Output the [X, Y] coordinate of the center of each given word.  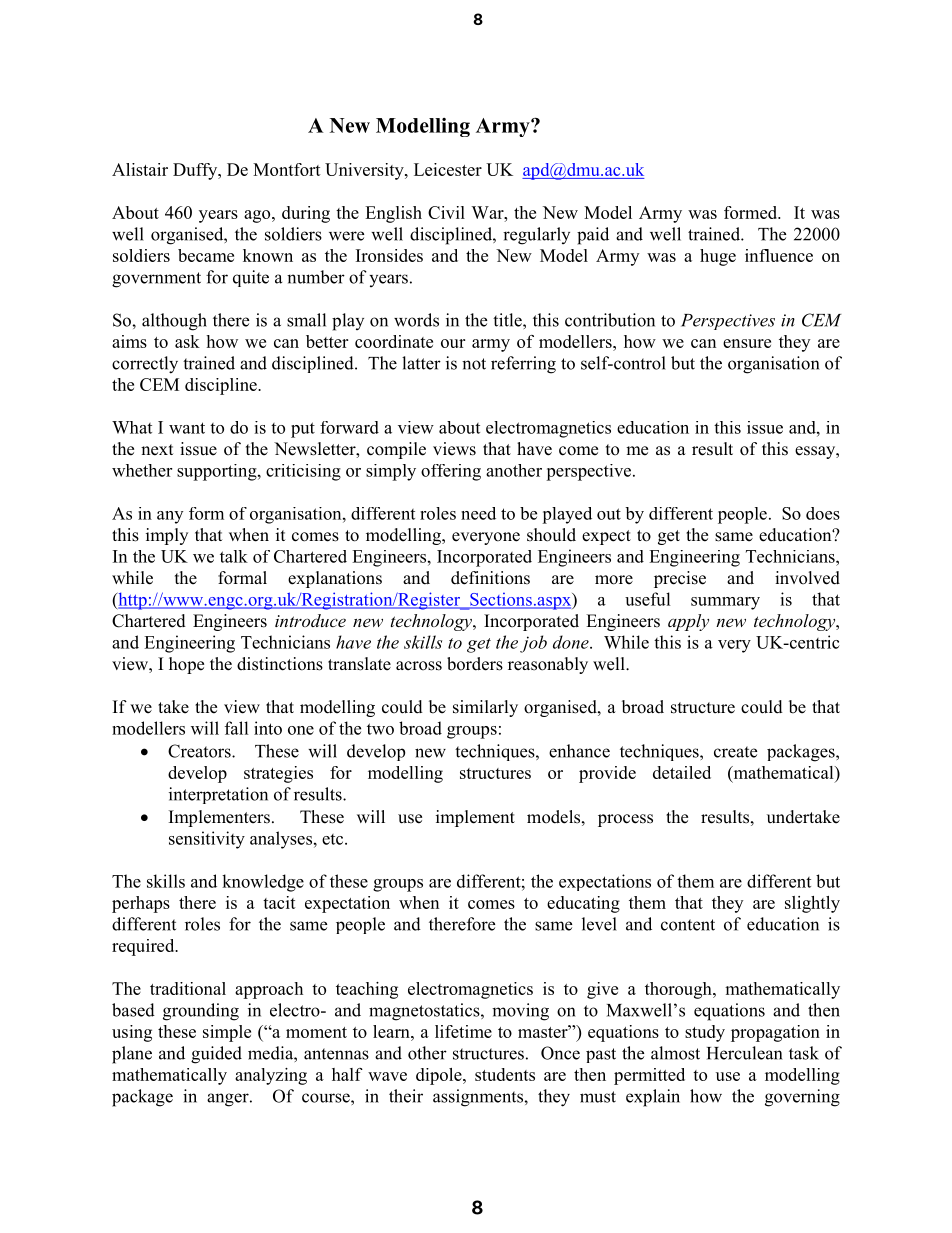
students [505, 1074]
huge [718, 257]
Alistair [140, 169]
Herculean [744, 1053]
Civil [446, 212]
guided [216, 1055]
